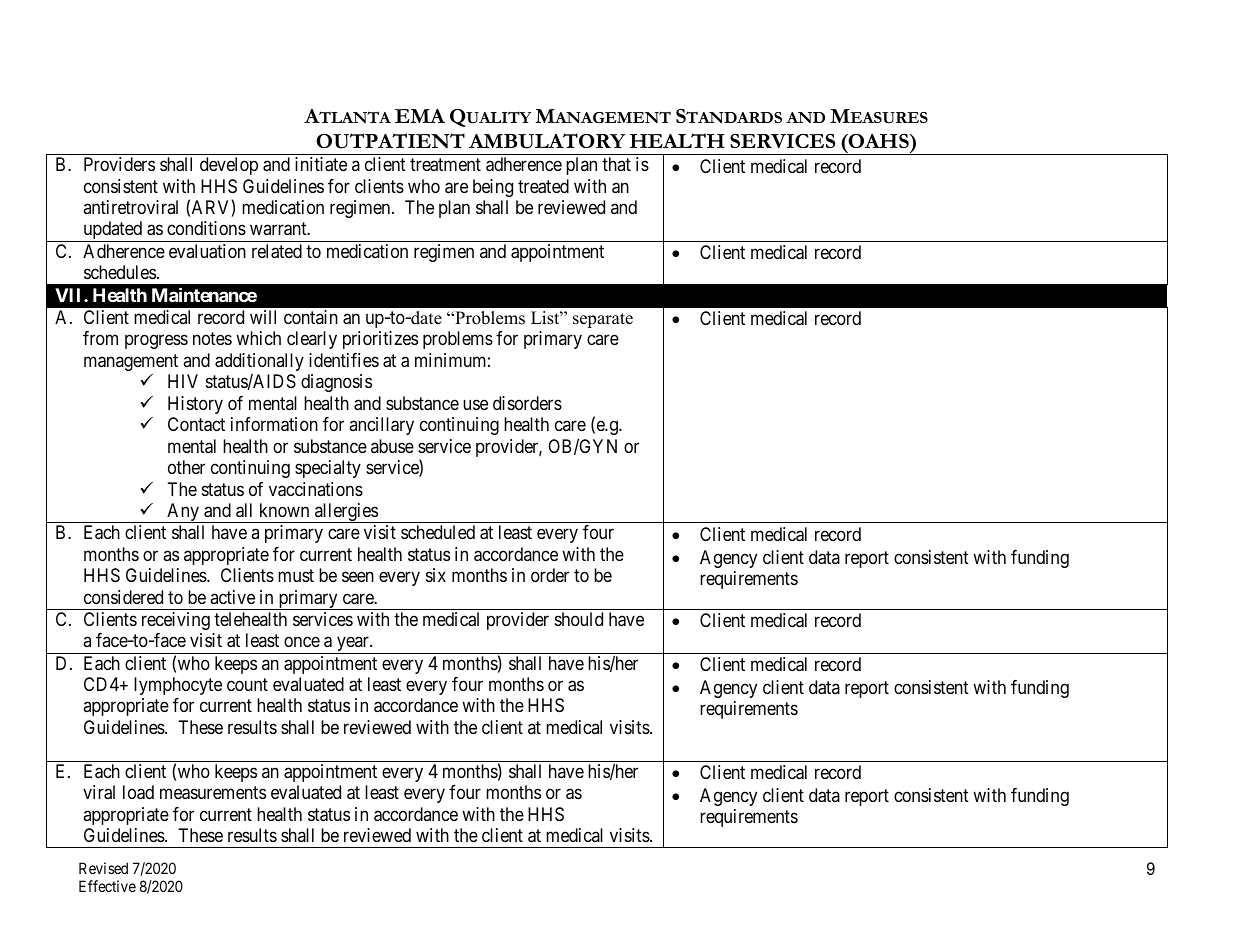 The width and height of the screenshot is (1233, 952). I want to click on AMBULATORY, so click(547, 141).
